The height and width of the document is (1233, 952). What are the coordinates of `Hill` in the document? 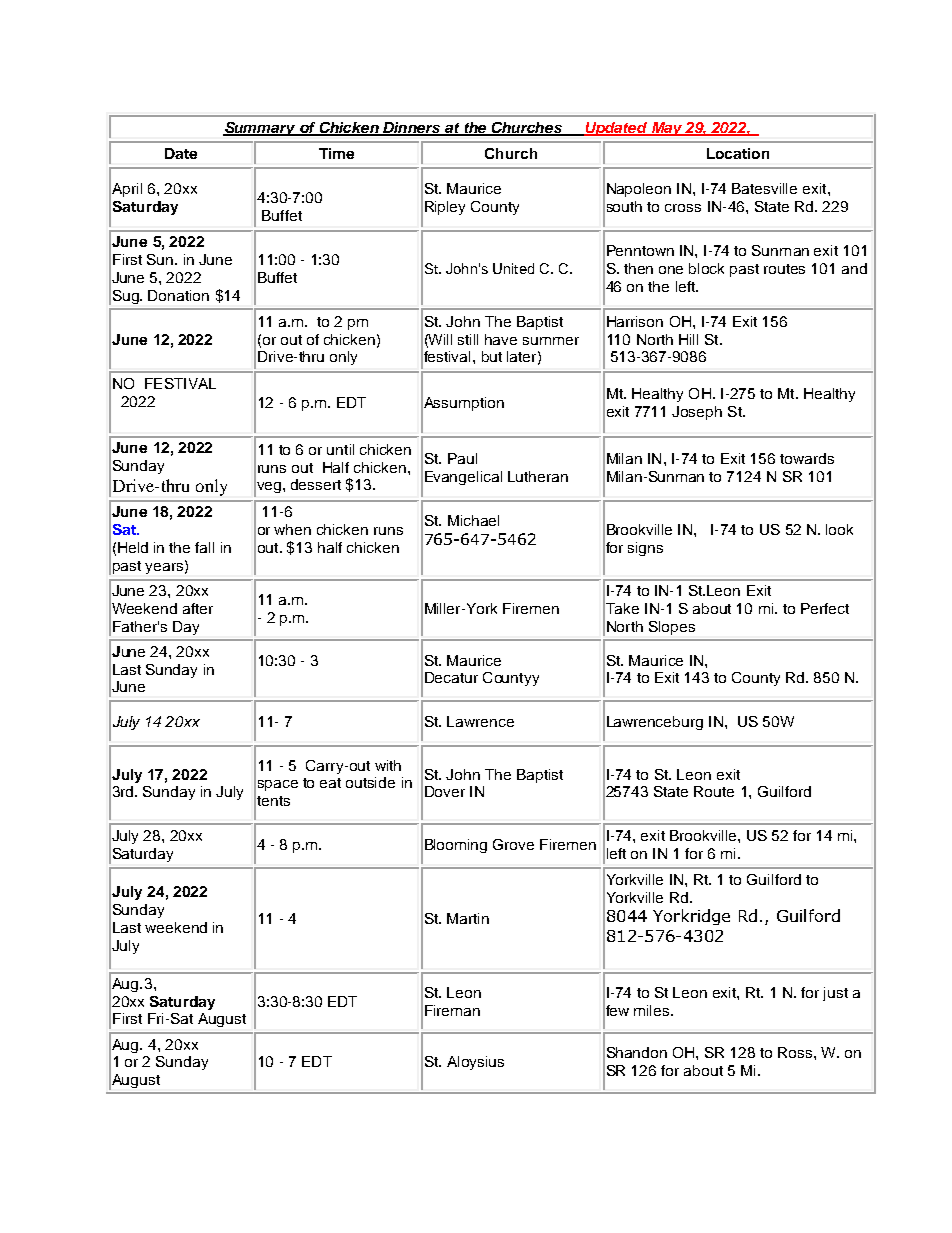 It's located at (688, 339).
